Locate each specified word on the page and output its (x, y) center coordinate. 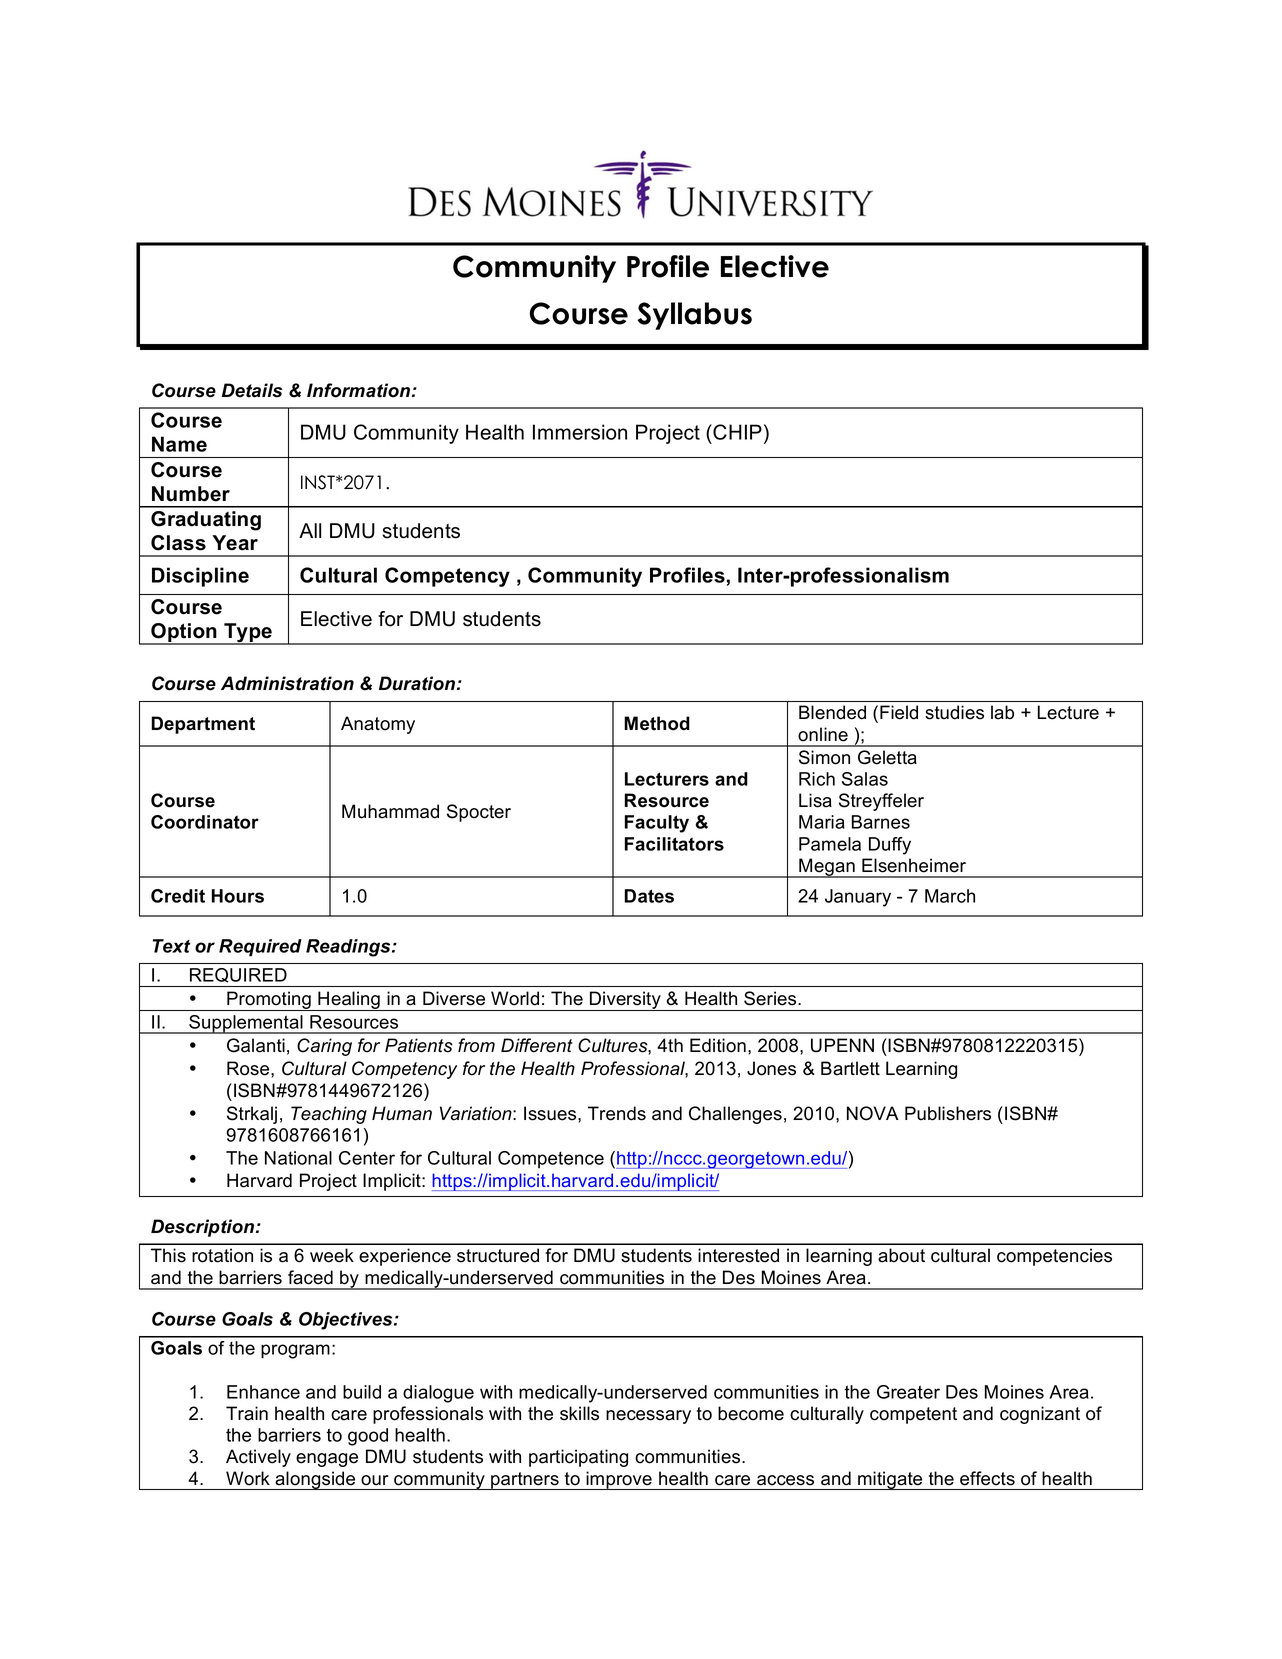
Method (657, 723)
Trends (617, 1113)
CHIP (736, 432)
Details (252, 390)
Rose (249, 1068)
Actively (258, 1458)
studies (954, 712)
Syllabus (695, 316)
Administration (287, 683)
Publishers (948, 1113)
